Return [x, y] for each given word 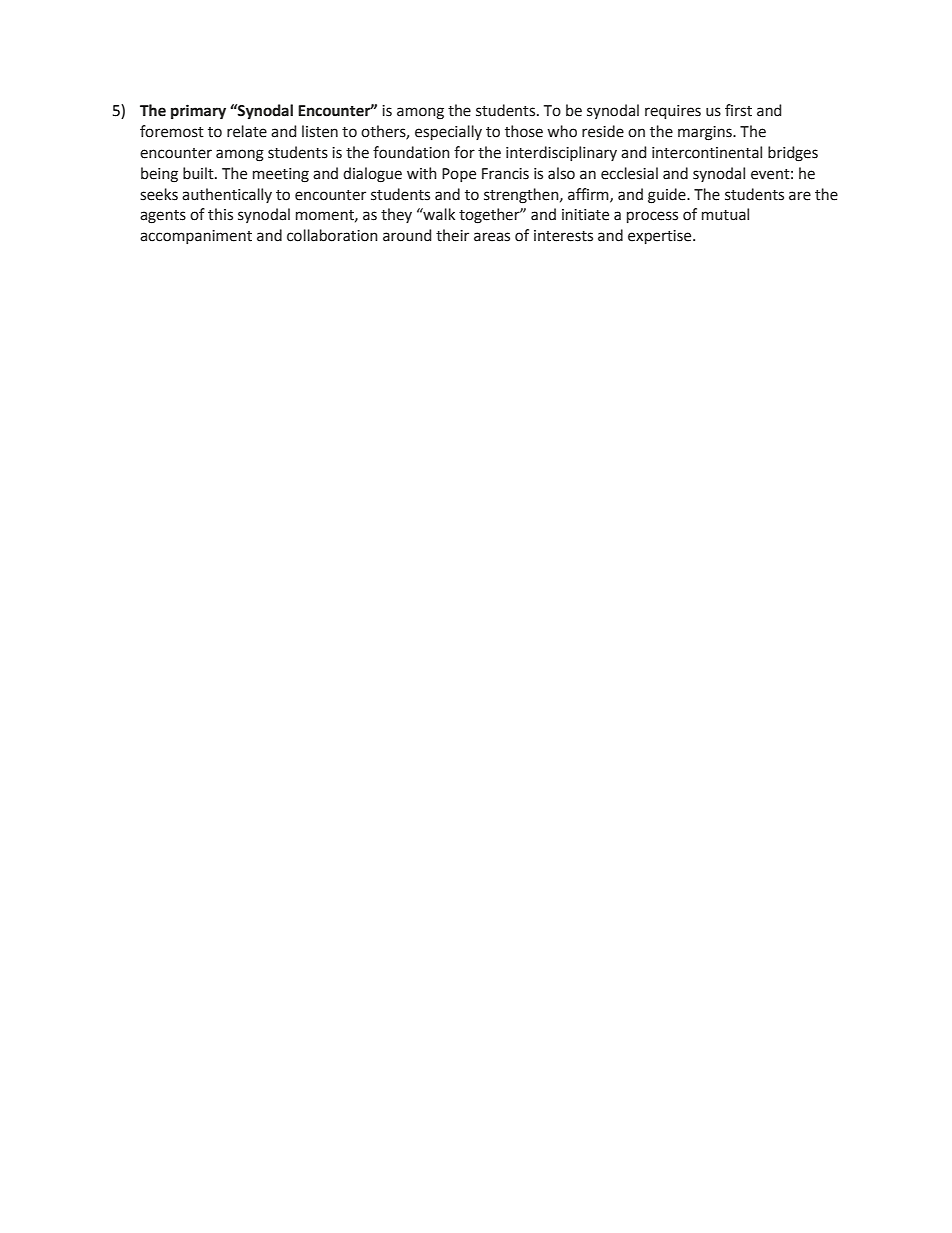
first [738, 110]
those [524, 131]
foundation [411, 152]
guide [668, 196]
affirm [589, 195]
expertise [661, 237]
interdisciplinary [561, 153]
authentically [227, 195]
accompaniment [196, 237]
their [452, 235]
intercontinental [707, 152]
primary [198, 111]
